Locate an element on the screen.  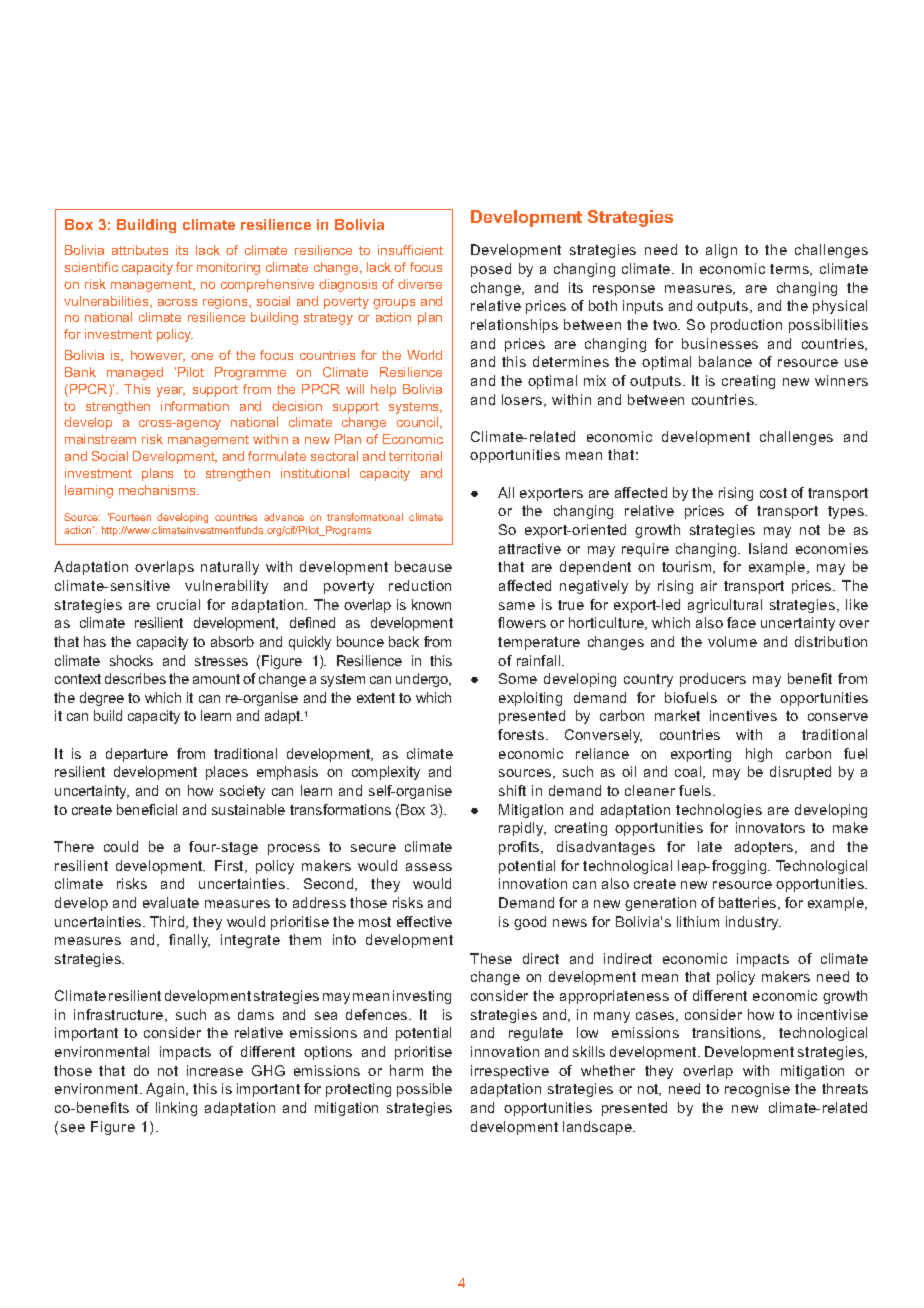
possible is located at coordinates (424, 1090).
